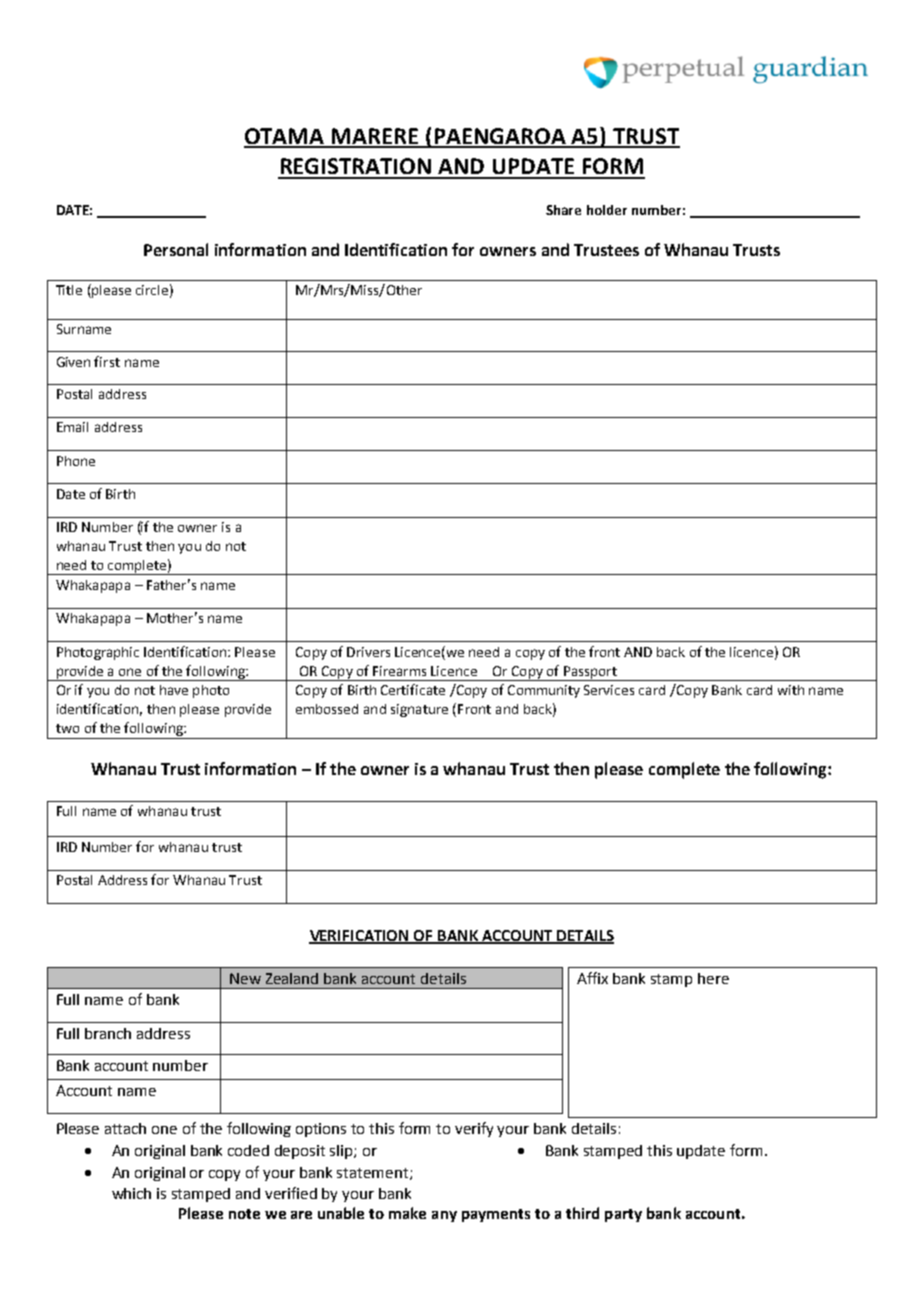 Image resolution: width=924 pixels, height=1308 pixels. What do you see at coordinates (590, 673) in the screenshot?
I see `Passport` at bounding box center [590, 673].
